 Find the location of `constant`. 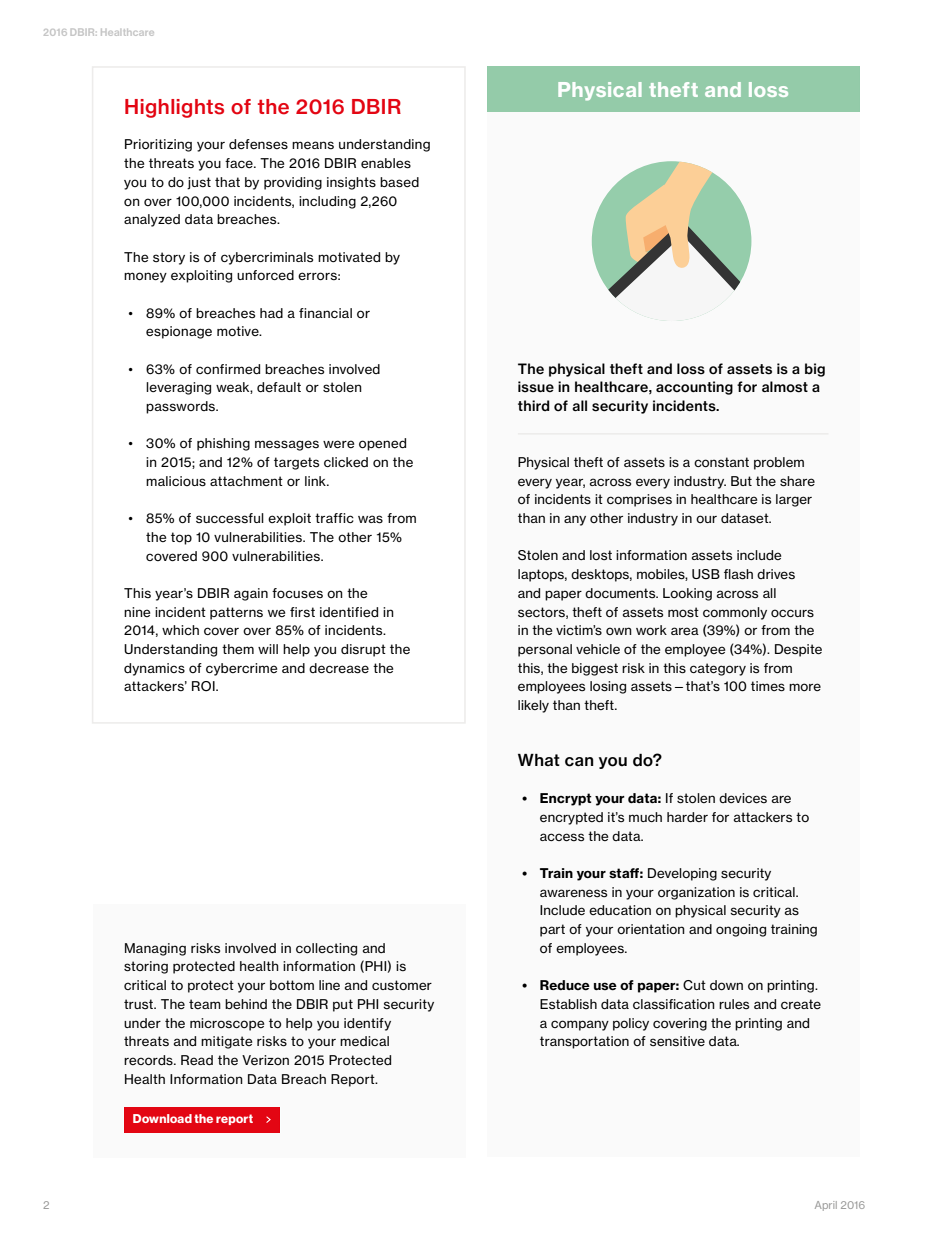

constant is located at coordinates (721, 462).
